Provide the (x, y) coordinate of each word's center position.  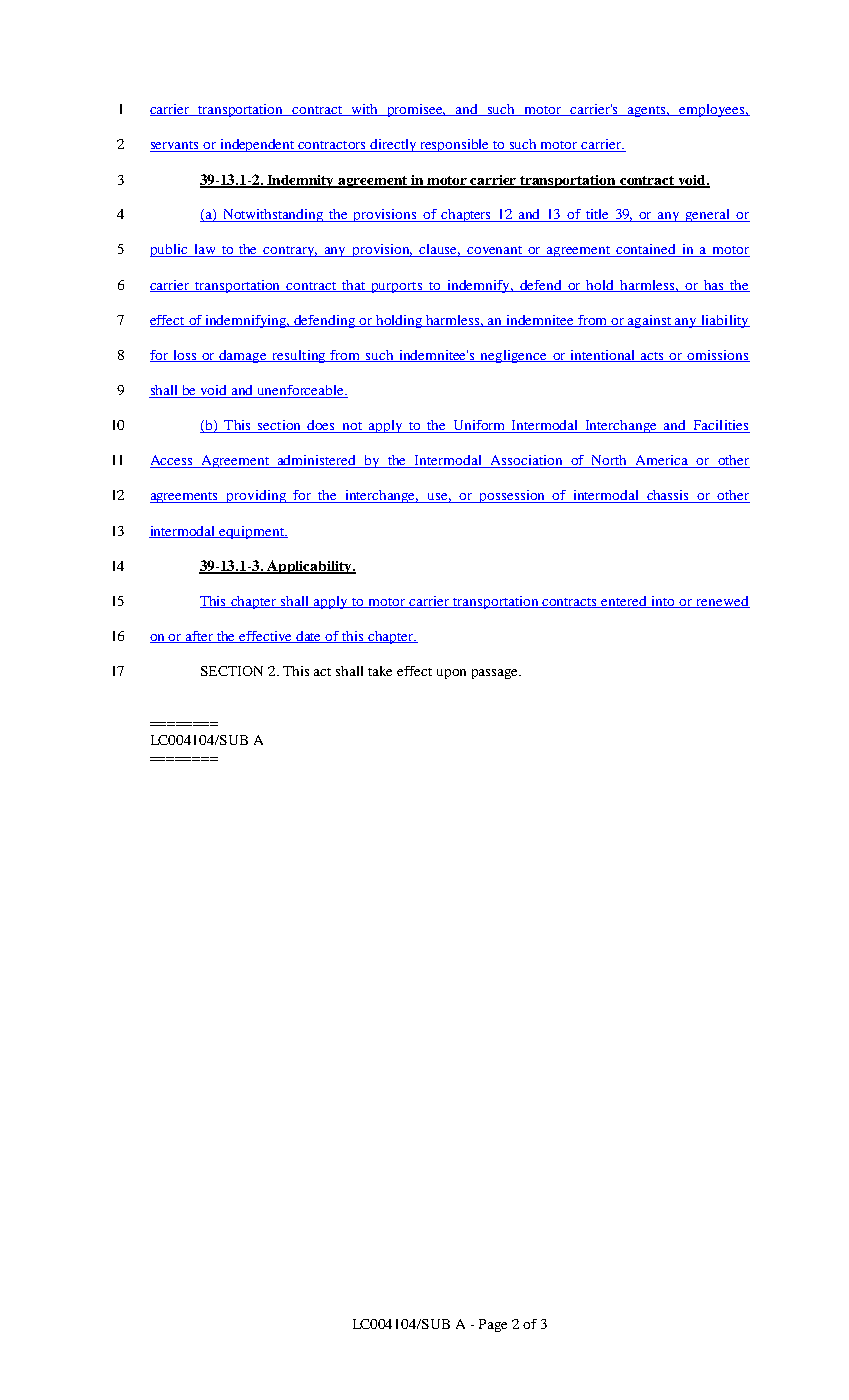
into (664, 602)
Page (493, 1325)
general (708, 215)
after (200, 637)
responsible (455, 145)
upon (451, 674)
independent (257, 145)
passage (496, 674)
